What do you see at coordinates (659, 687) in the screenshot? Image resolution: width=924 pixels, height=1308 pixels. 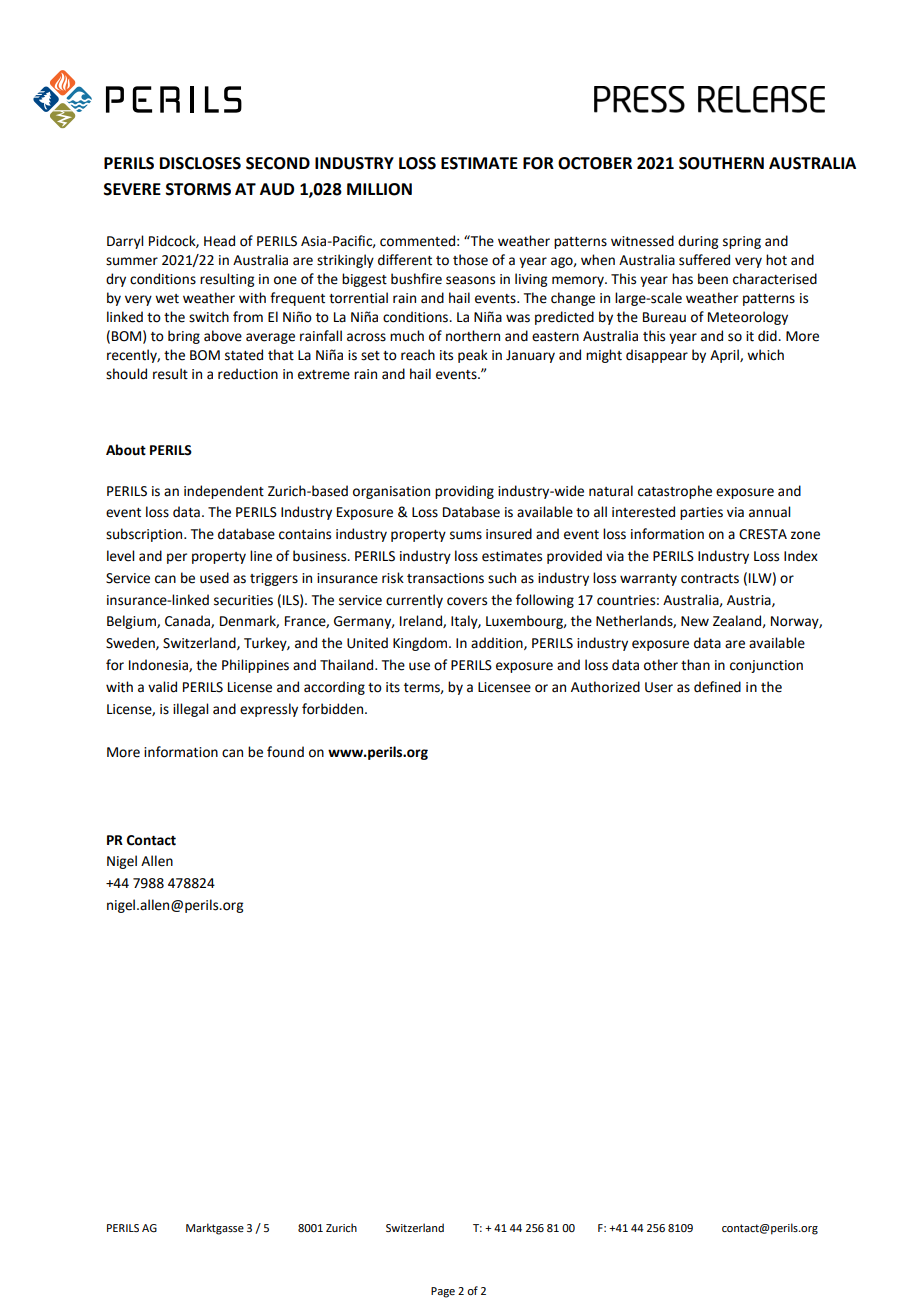 I see `User` at bounding box center [659, 687].
